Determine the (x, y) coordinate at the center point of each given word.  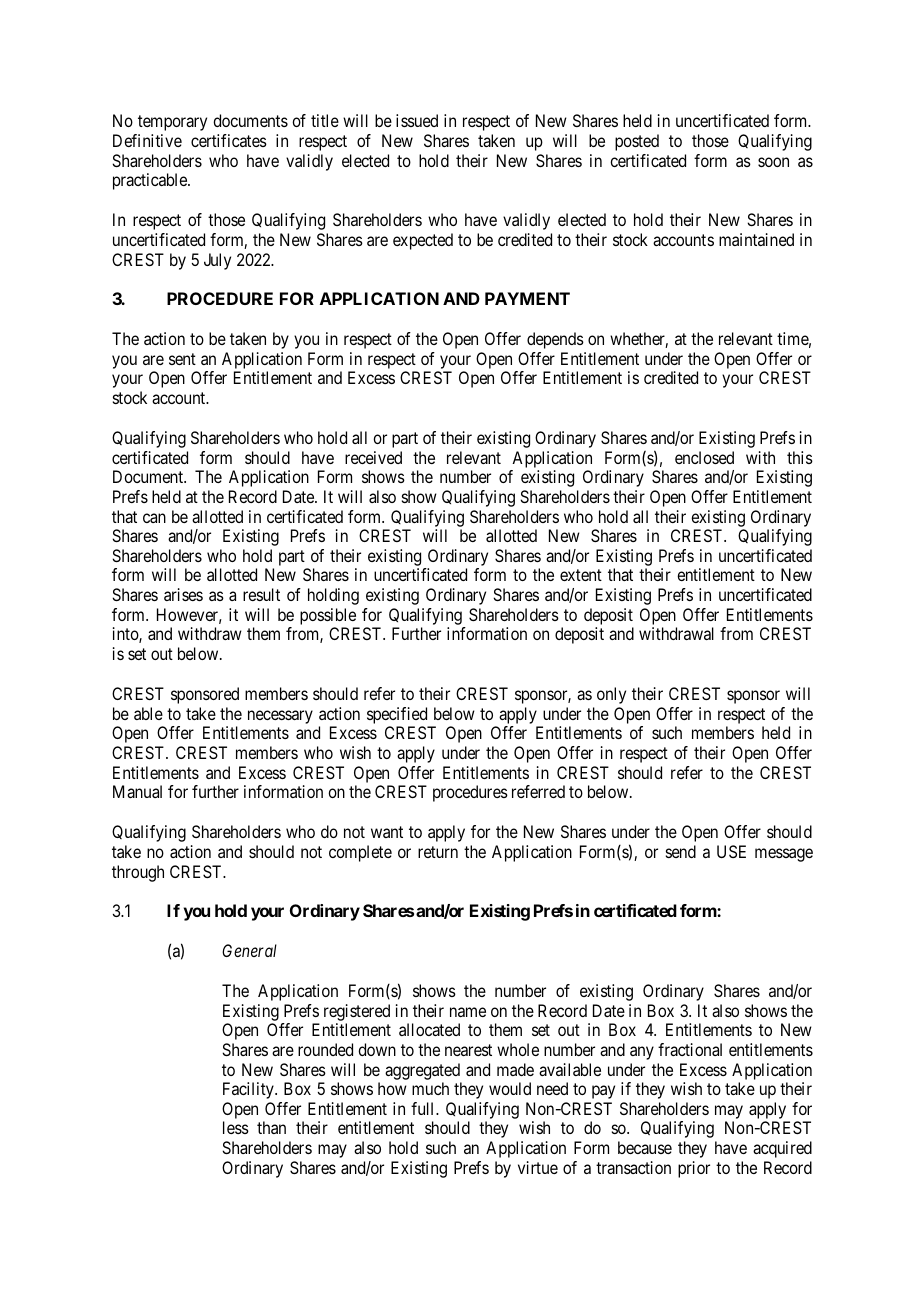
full (424, 1108)
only (611, 695)
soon (773, 162)
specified (397, 715)
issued (417, 120)
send (681, 851)
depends (555, 340)
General (249, 950)
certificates (229, 140)
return (438, 852)
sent (182, 359)
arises (183, 594)
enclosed (704, 457)
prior (694, 1169)
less (236, 1127)
